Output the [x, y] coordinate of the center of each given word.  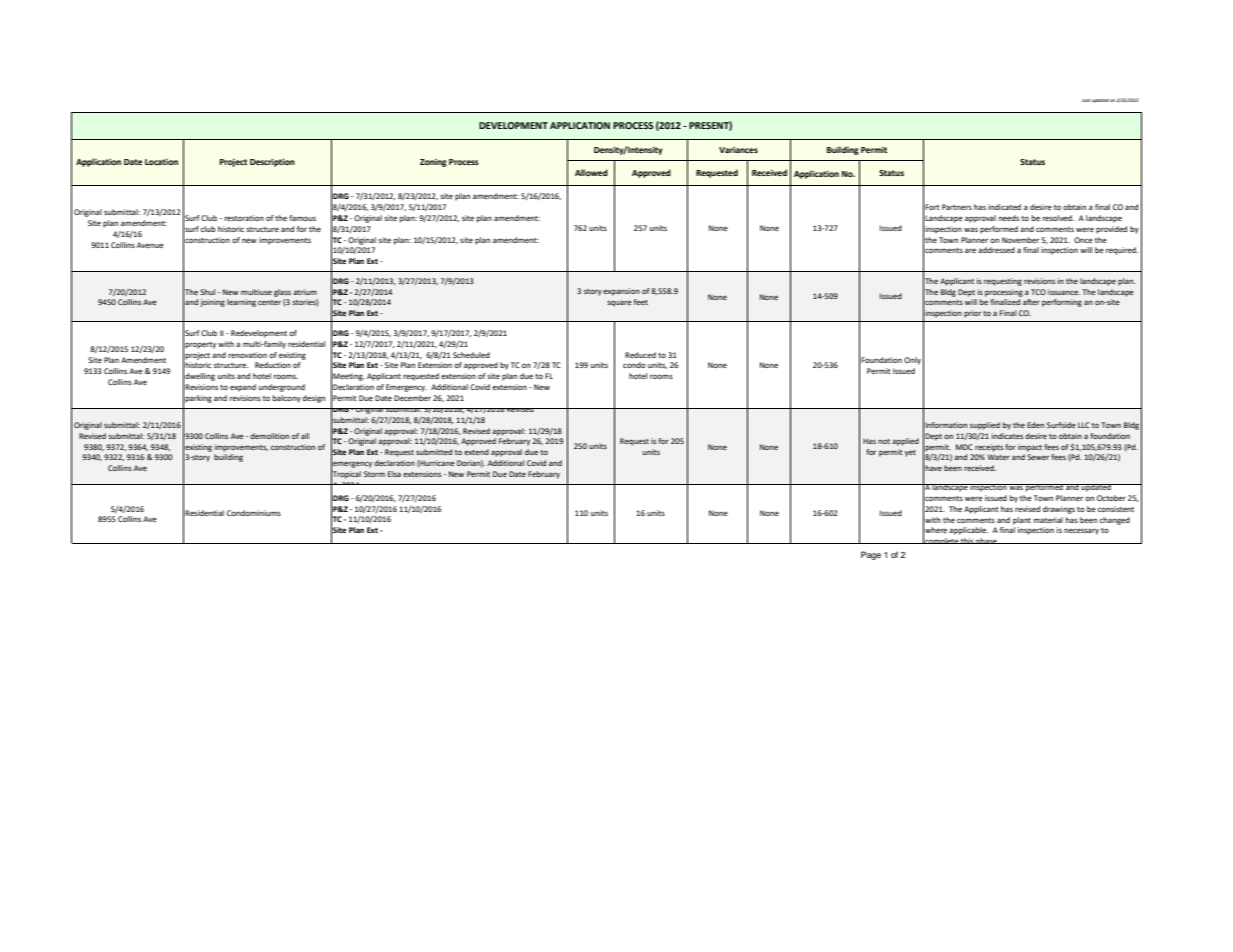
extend [476, 452]
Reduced [640, 355]
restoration [244, 218]
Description [272, 163]
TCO [1038, 292]
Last [1086, 100]
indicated [1004, 207]
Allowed [591, 172]
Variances [738, 150]
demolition [269, 436]
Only [912, 361]
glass [282, 293]
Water [998, 457]
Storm [374, 474]
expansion [621, 292]
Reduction [273, 365]
